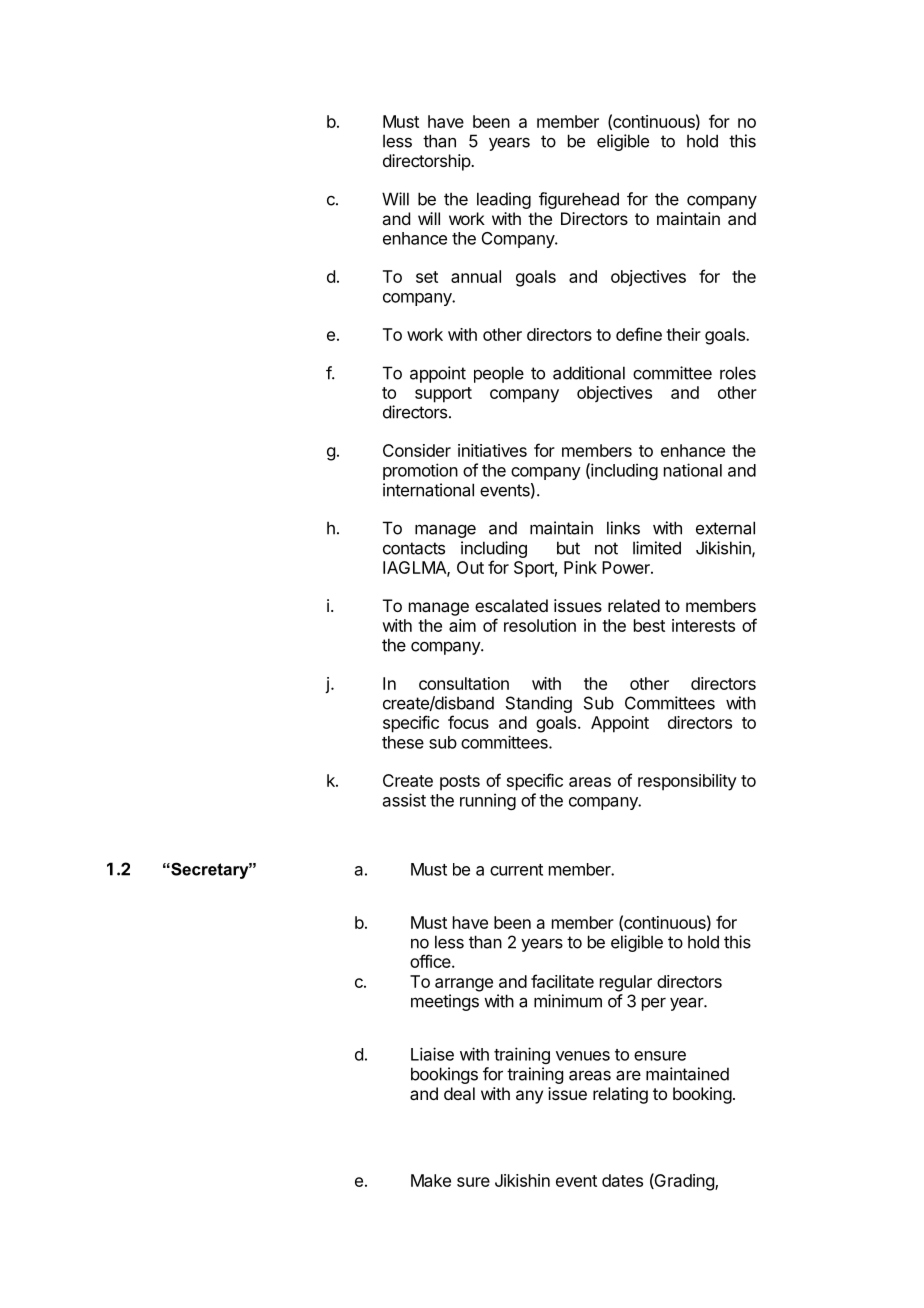  What do you see at coordinates (431, 1180) in the screenshot?
I see `Make` at bounding box center [431, 1180].
